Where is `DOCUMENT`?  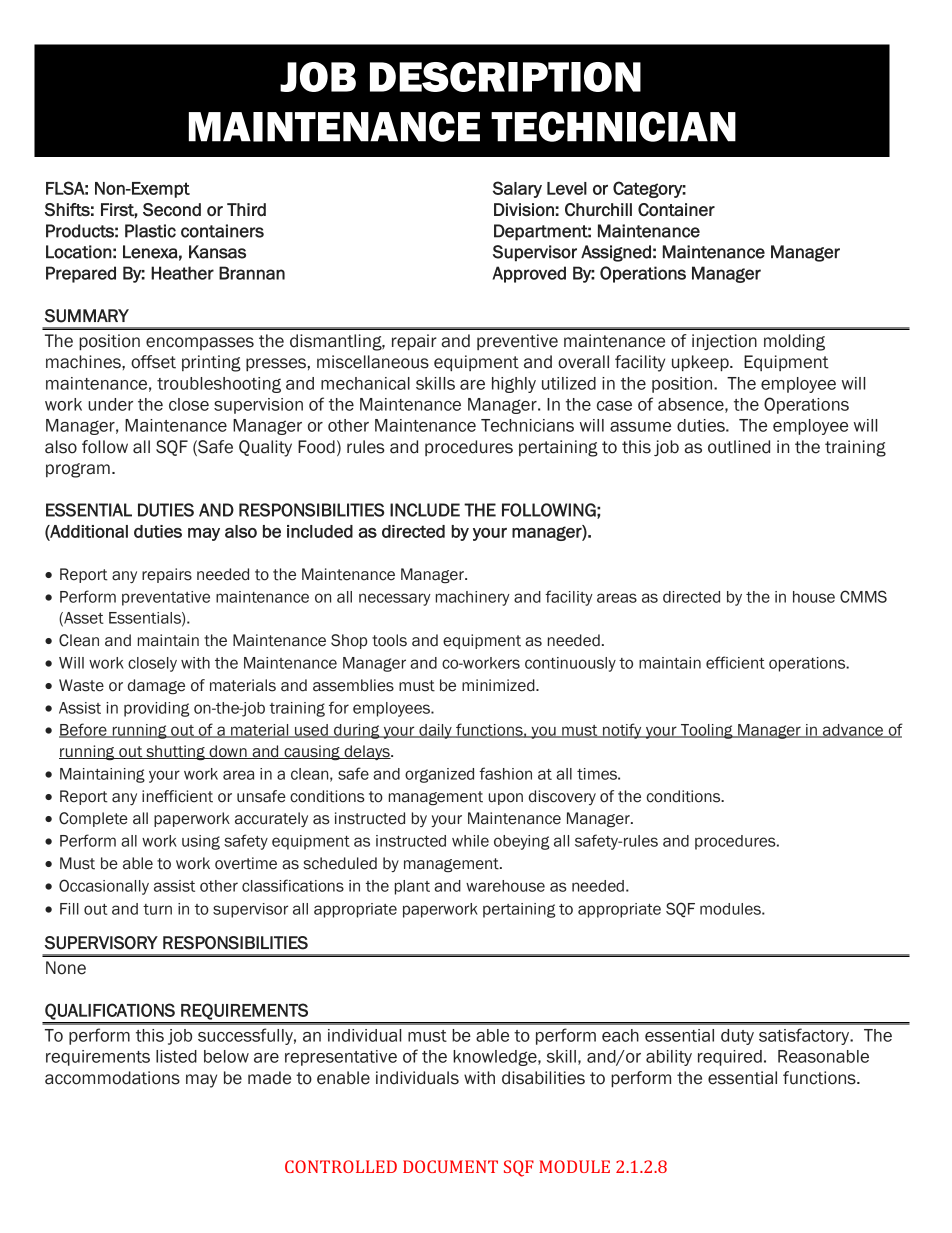
DOCUMENT is located at coordinates (450, 1166).
